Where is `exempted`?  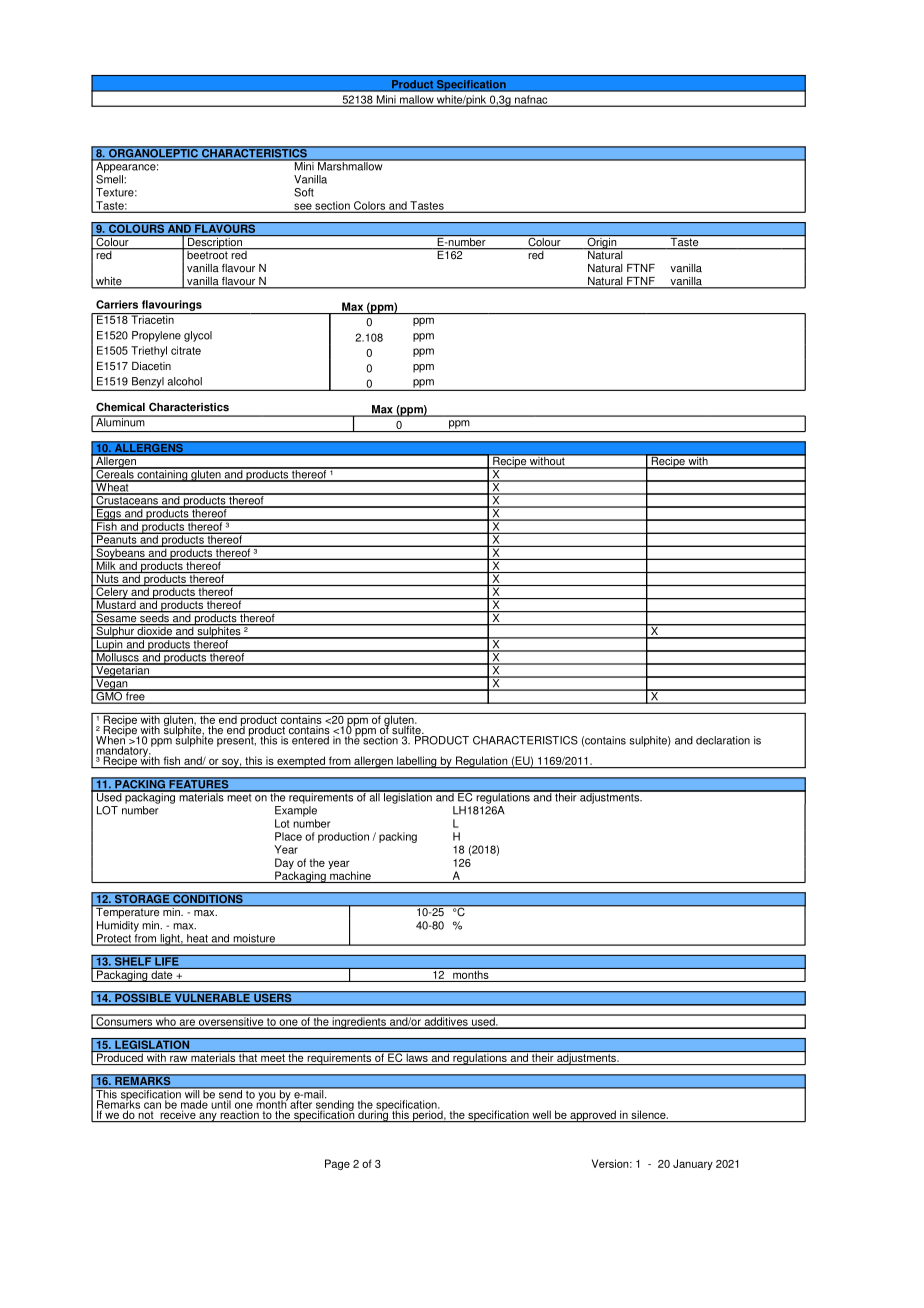
exempted is located at coordinates (301, 762).
